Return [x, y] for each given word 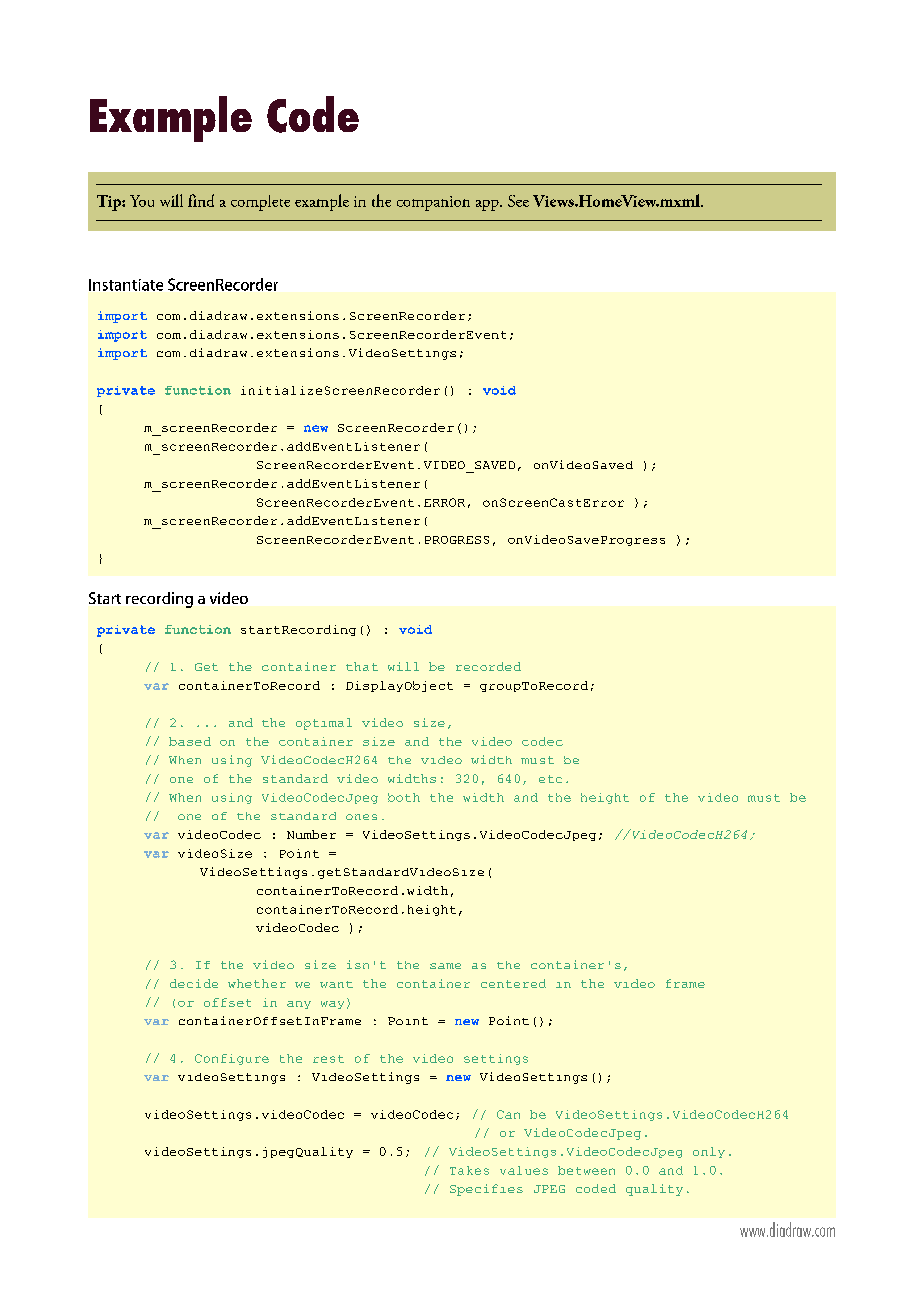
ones [361, 817]
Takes [469, 1170]
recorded [488, 666]
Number [311, 834]
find [201, 200]
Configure [232, 1059]
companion [433, 203]
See [518, 201]
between [586, 1170]
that [362, 666]
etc [550, 779]
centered [513, 983]
